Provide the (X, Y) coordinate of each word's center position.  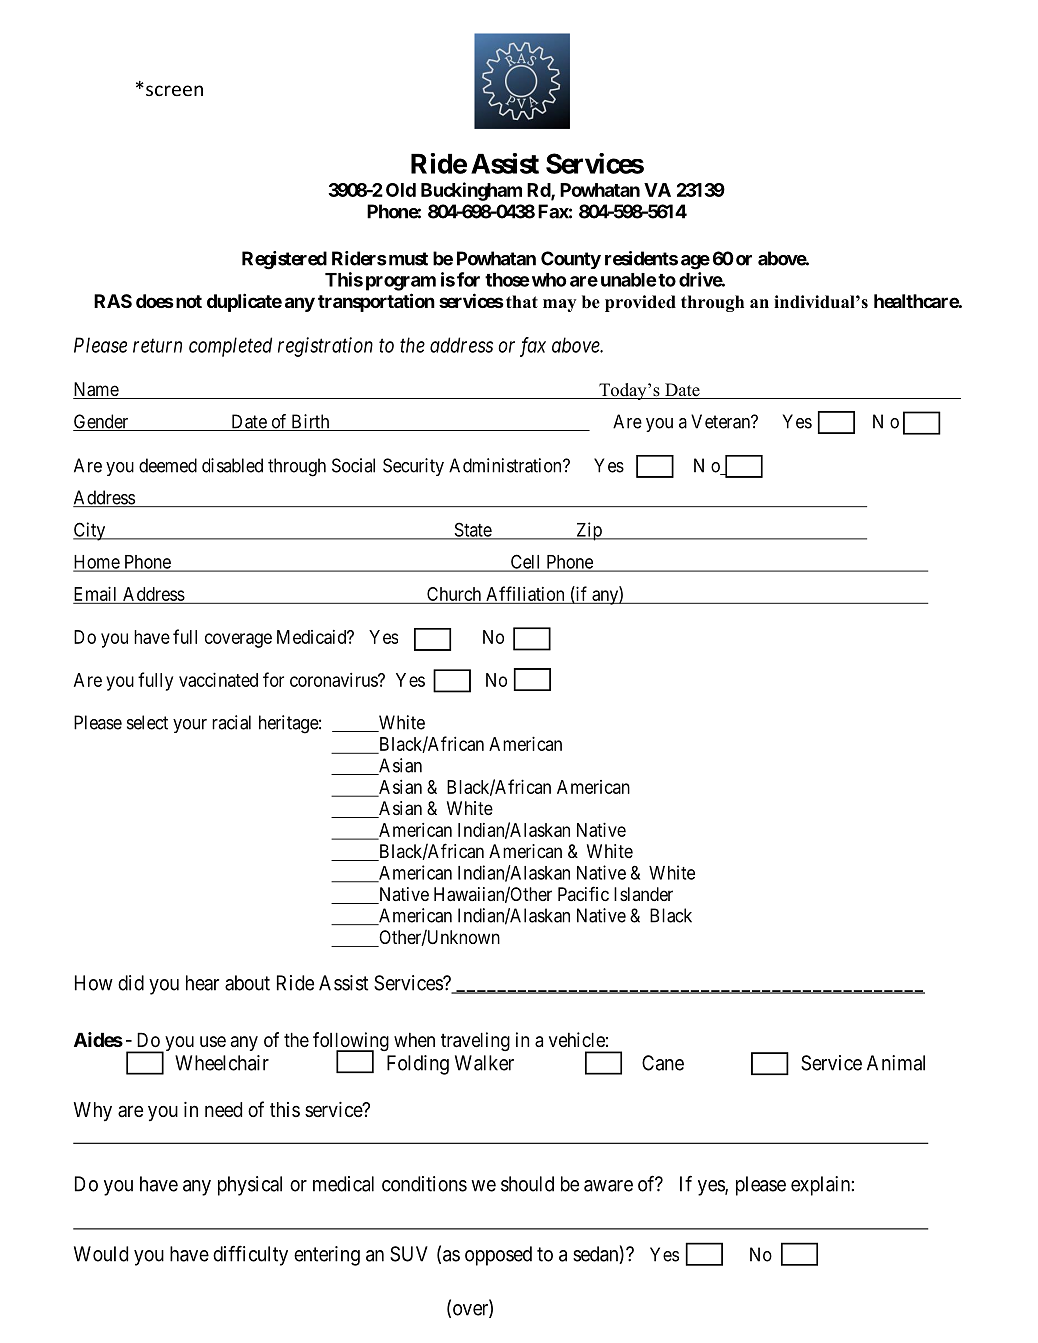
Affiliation (525, 594)
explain (820, 1186)
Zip (589, 531)
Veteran (721, 421)
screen (174, 90)
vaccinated (218, 679)
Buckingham (471, 191)
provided (640, 303)
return (157, 346)
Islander (643, 894)
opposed (498, 1256)
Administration (506, 465)
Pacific (583, 893)
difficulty (250, 1255)
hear (202, 983)
